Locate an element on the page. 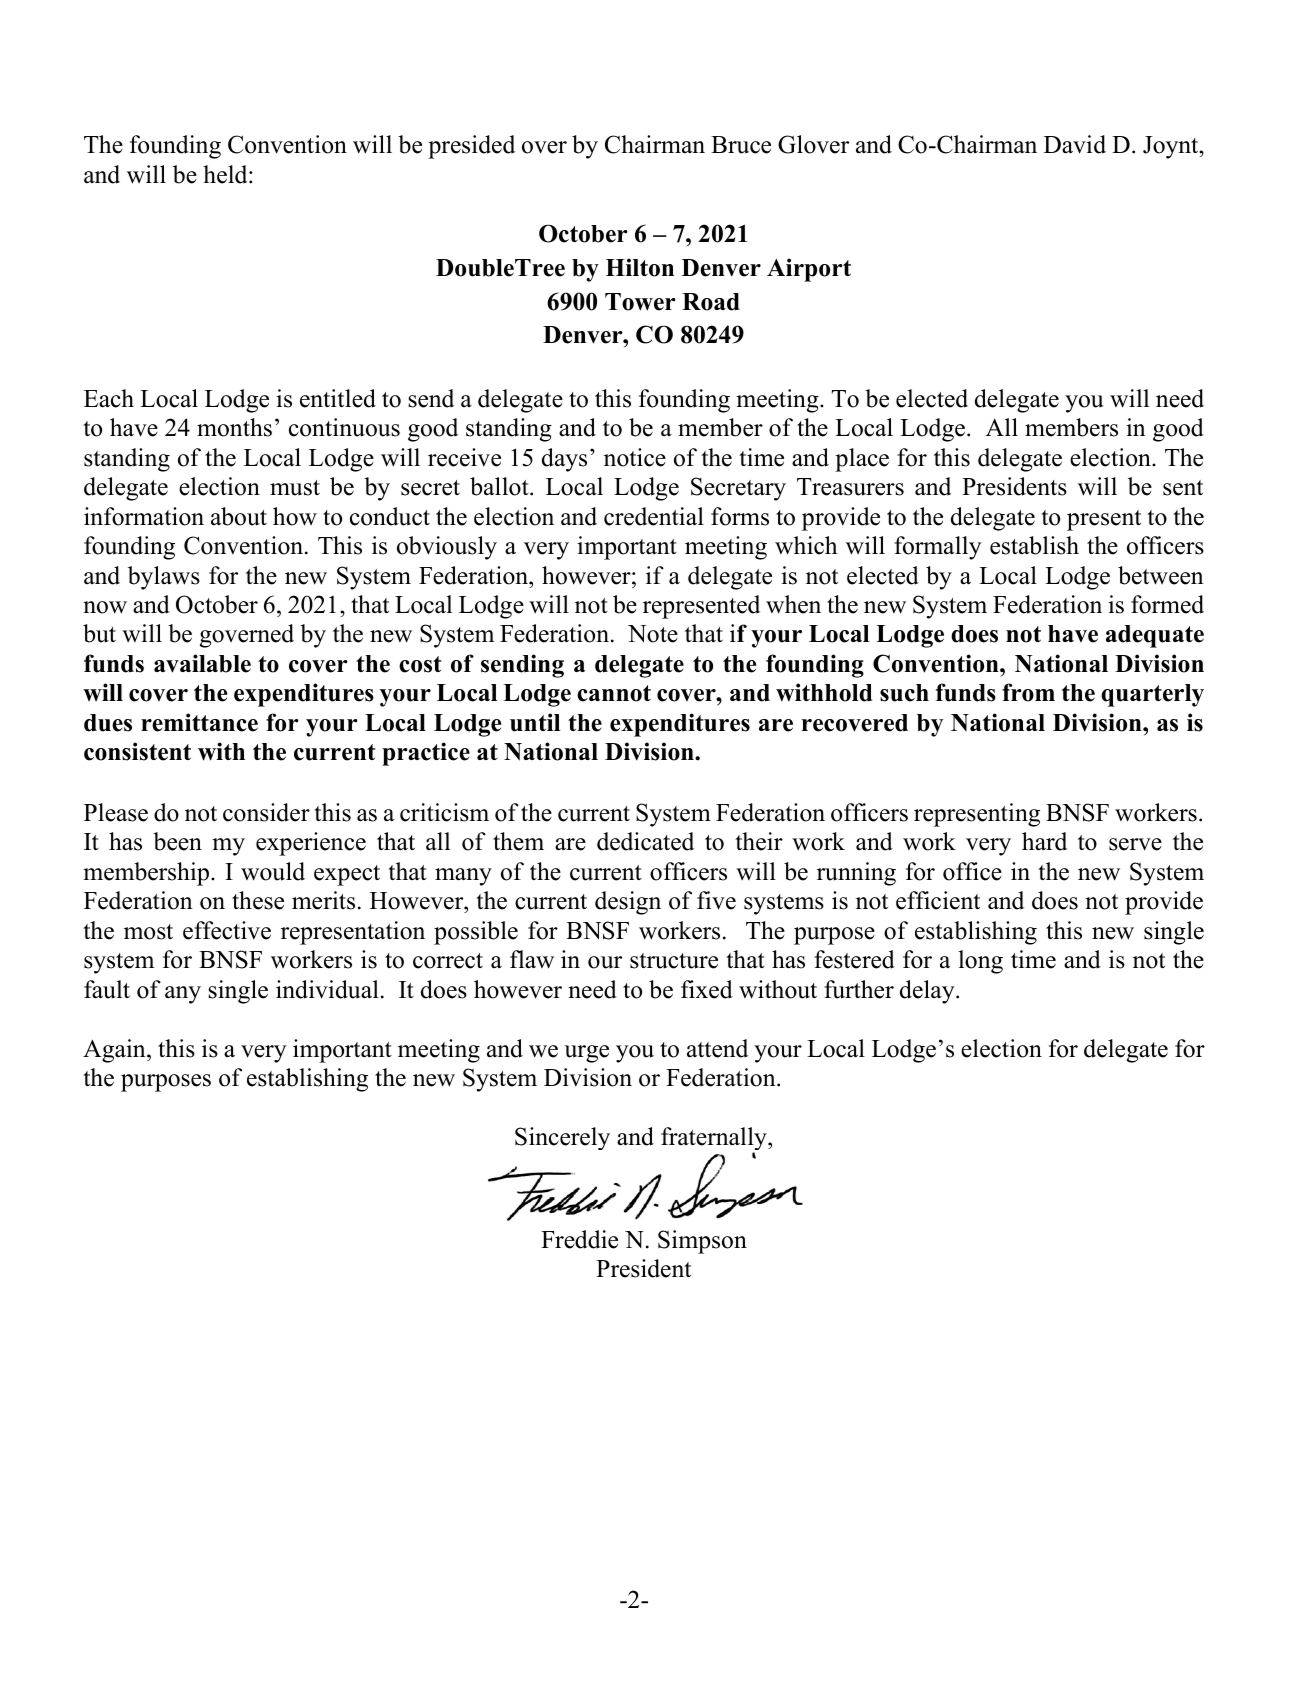 Image resolution: width=1307 pixels, height=1691 pixels. credential is located at coordinates (654, 516).
